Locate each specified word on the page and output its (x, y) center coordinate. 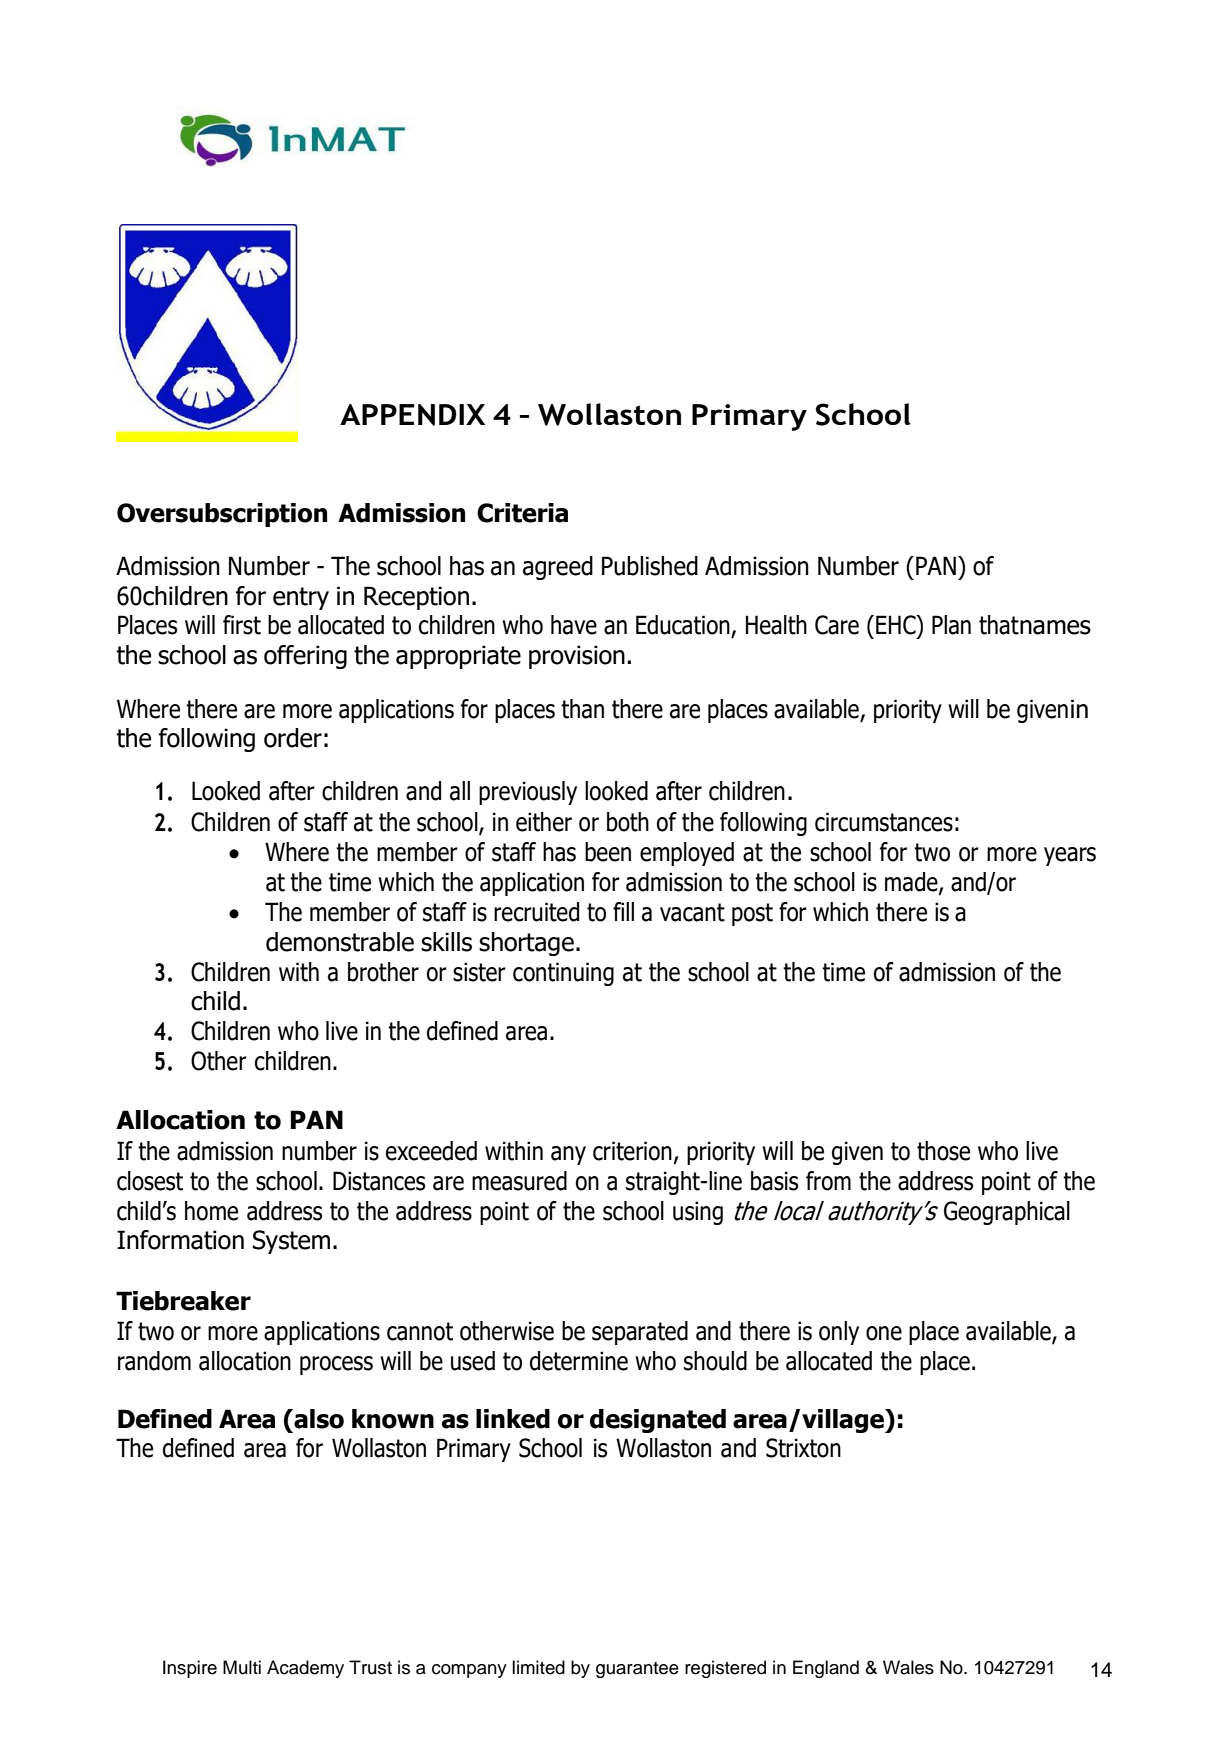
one (884, 1333)
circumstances (884, 822)
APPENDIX (412, 415)
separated (640, 1333)
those (943, 1151)
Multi (242, 1667)
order (293, 738)
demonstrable (340, 942)
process (336, 1365)
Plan (951, 625)
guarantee (637, 1670)
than (582, 709)
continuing (563, 974)
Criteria (522, 513)
